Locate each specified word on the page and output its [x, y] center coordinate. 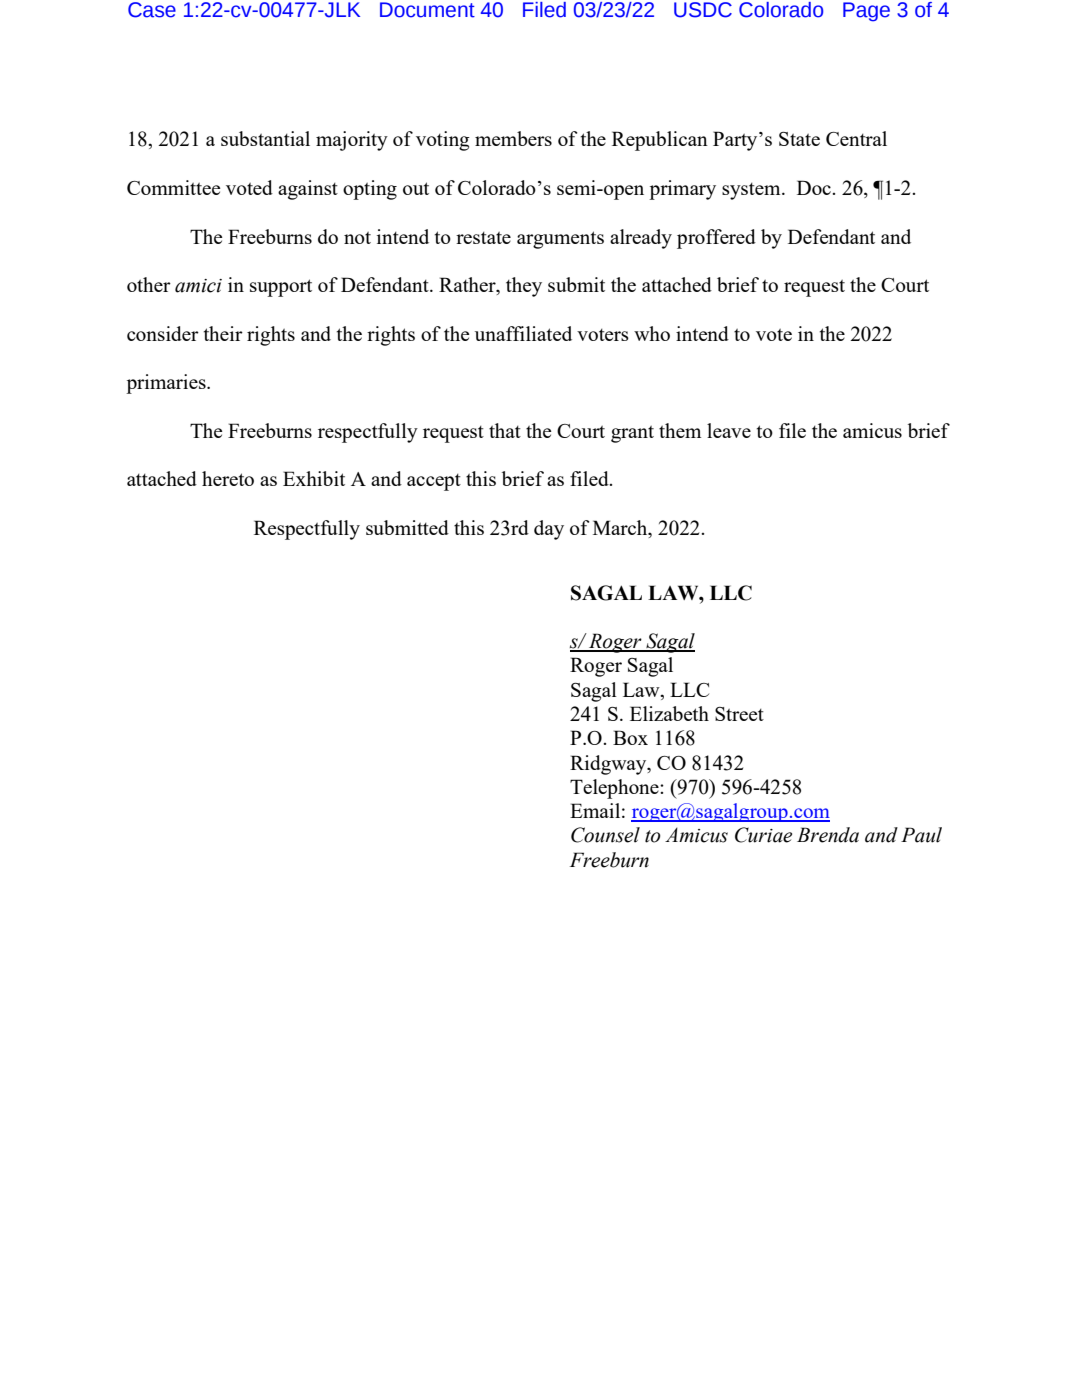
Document [427, 10]
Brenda [828, 835]
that [505, 430]
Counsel [605, 835]
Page [866, 12]
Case [152, 10]
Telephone [615, 789]
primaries [167, 384]
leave [729, 430]
